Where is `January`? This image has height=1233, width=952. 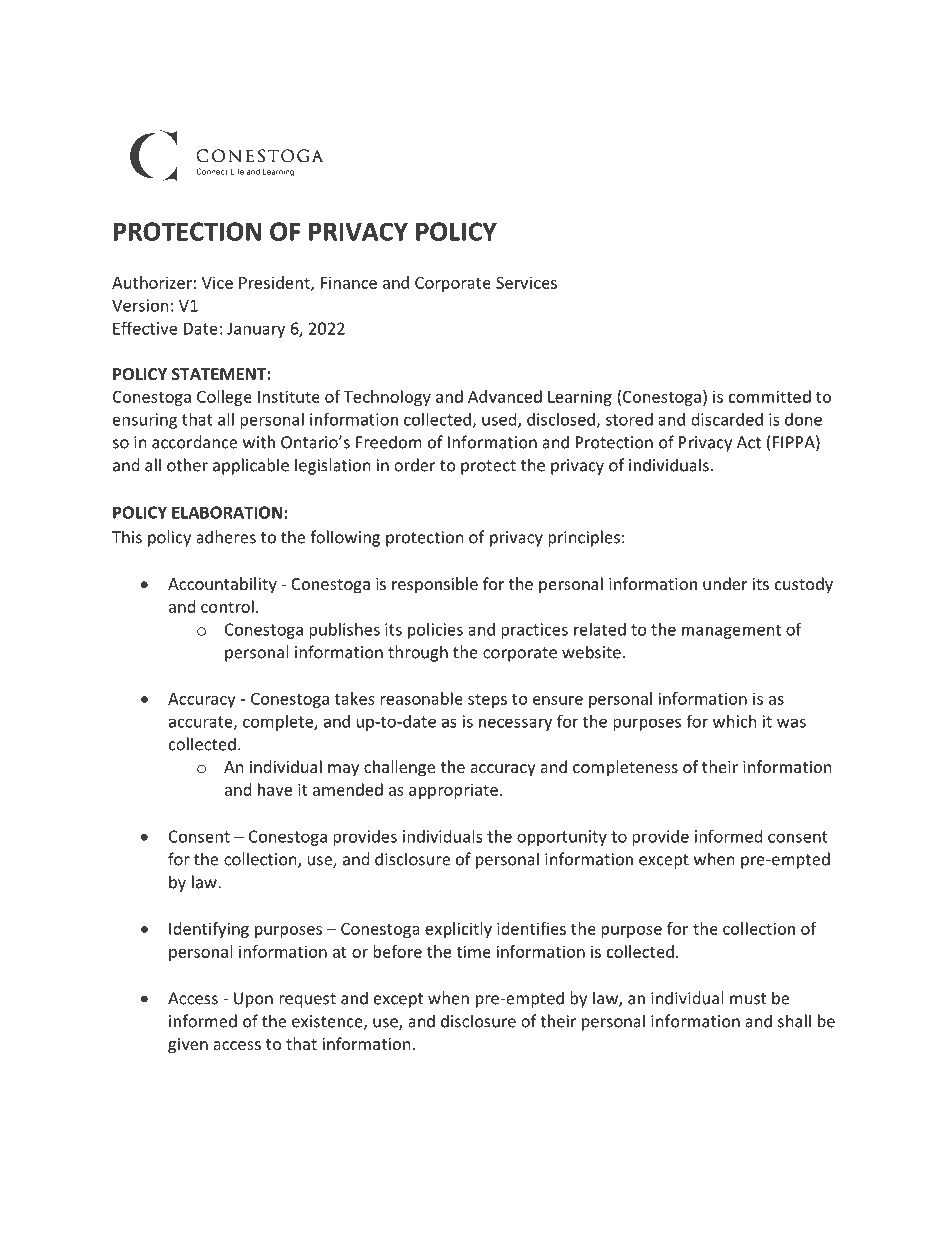 January is located at coordinates (256, 330).
